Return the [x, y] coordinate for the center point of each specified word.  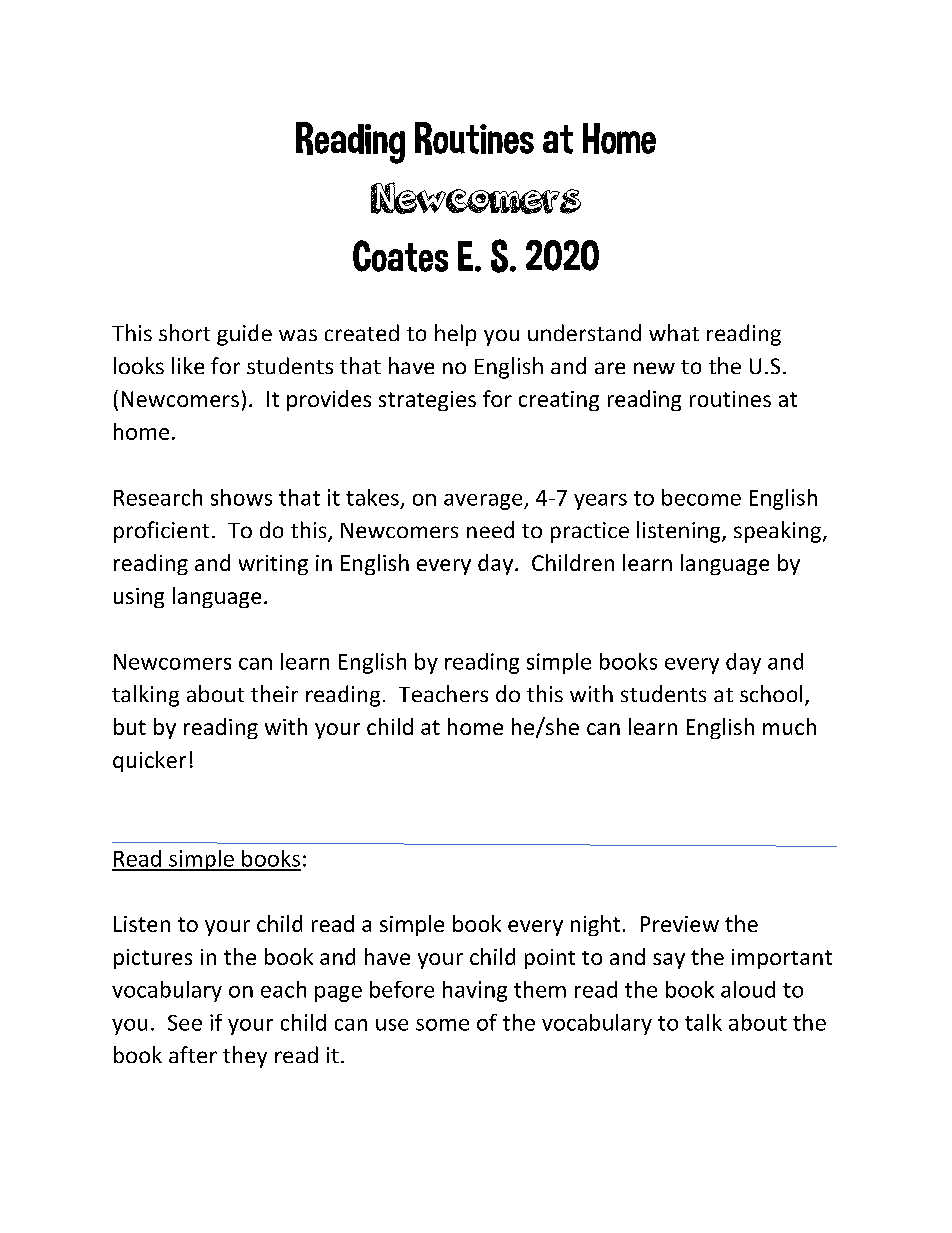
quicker [149, 761]
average [484, 502]
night [595, 925]
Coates [400, 256]
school [771, 693]
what [674, 332]
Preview [680, 924]
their [274, 693]
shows [241, 497]
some [442, 1025]
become [701, 497]
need [490, 529]
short [184, 332]
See [185, 1023]
